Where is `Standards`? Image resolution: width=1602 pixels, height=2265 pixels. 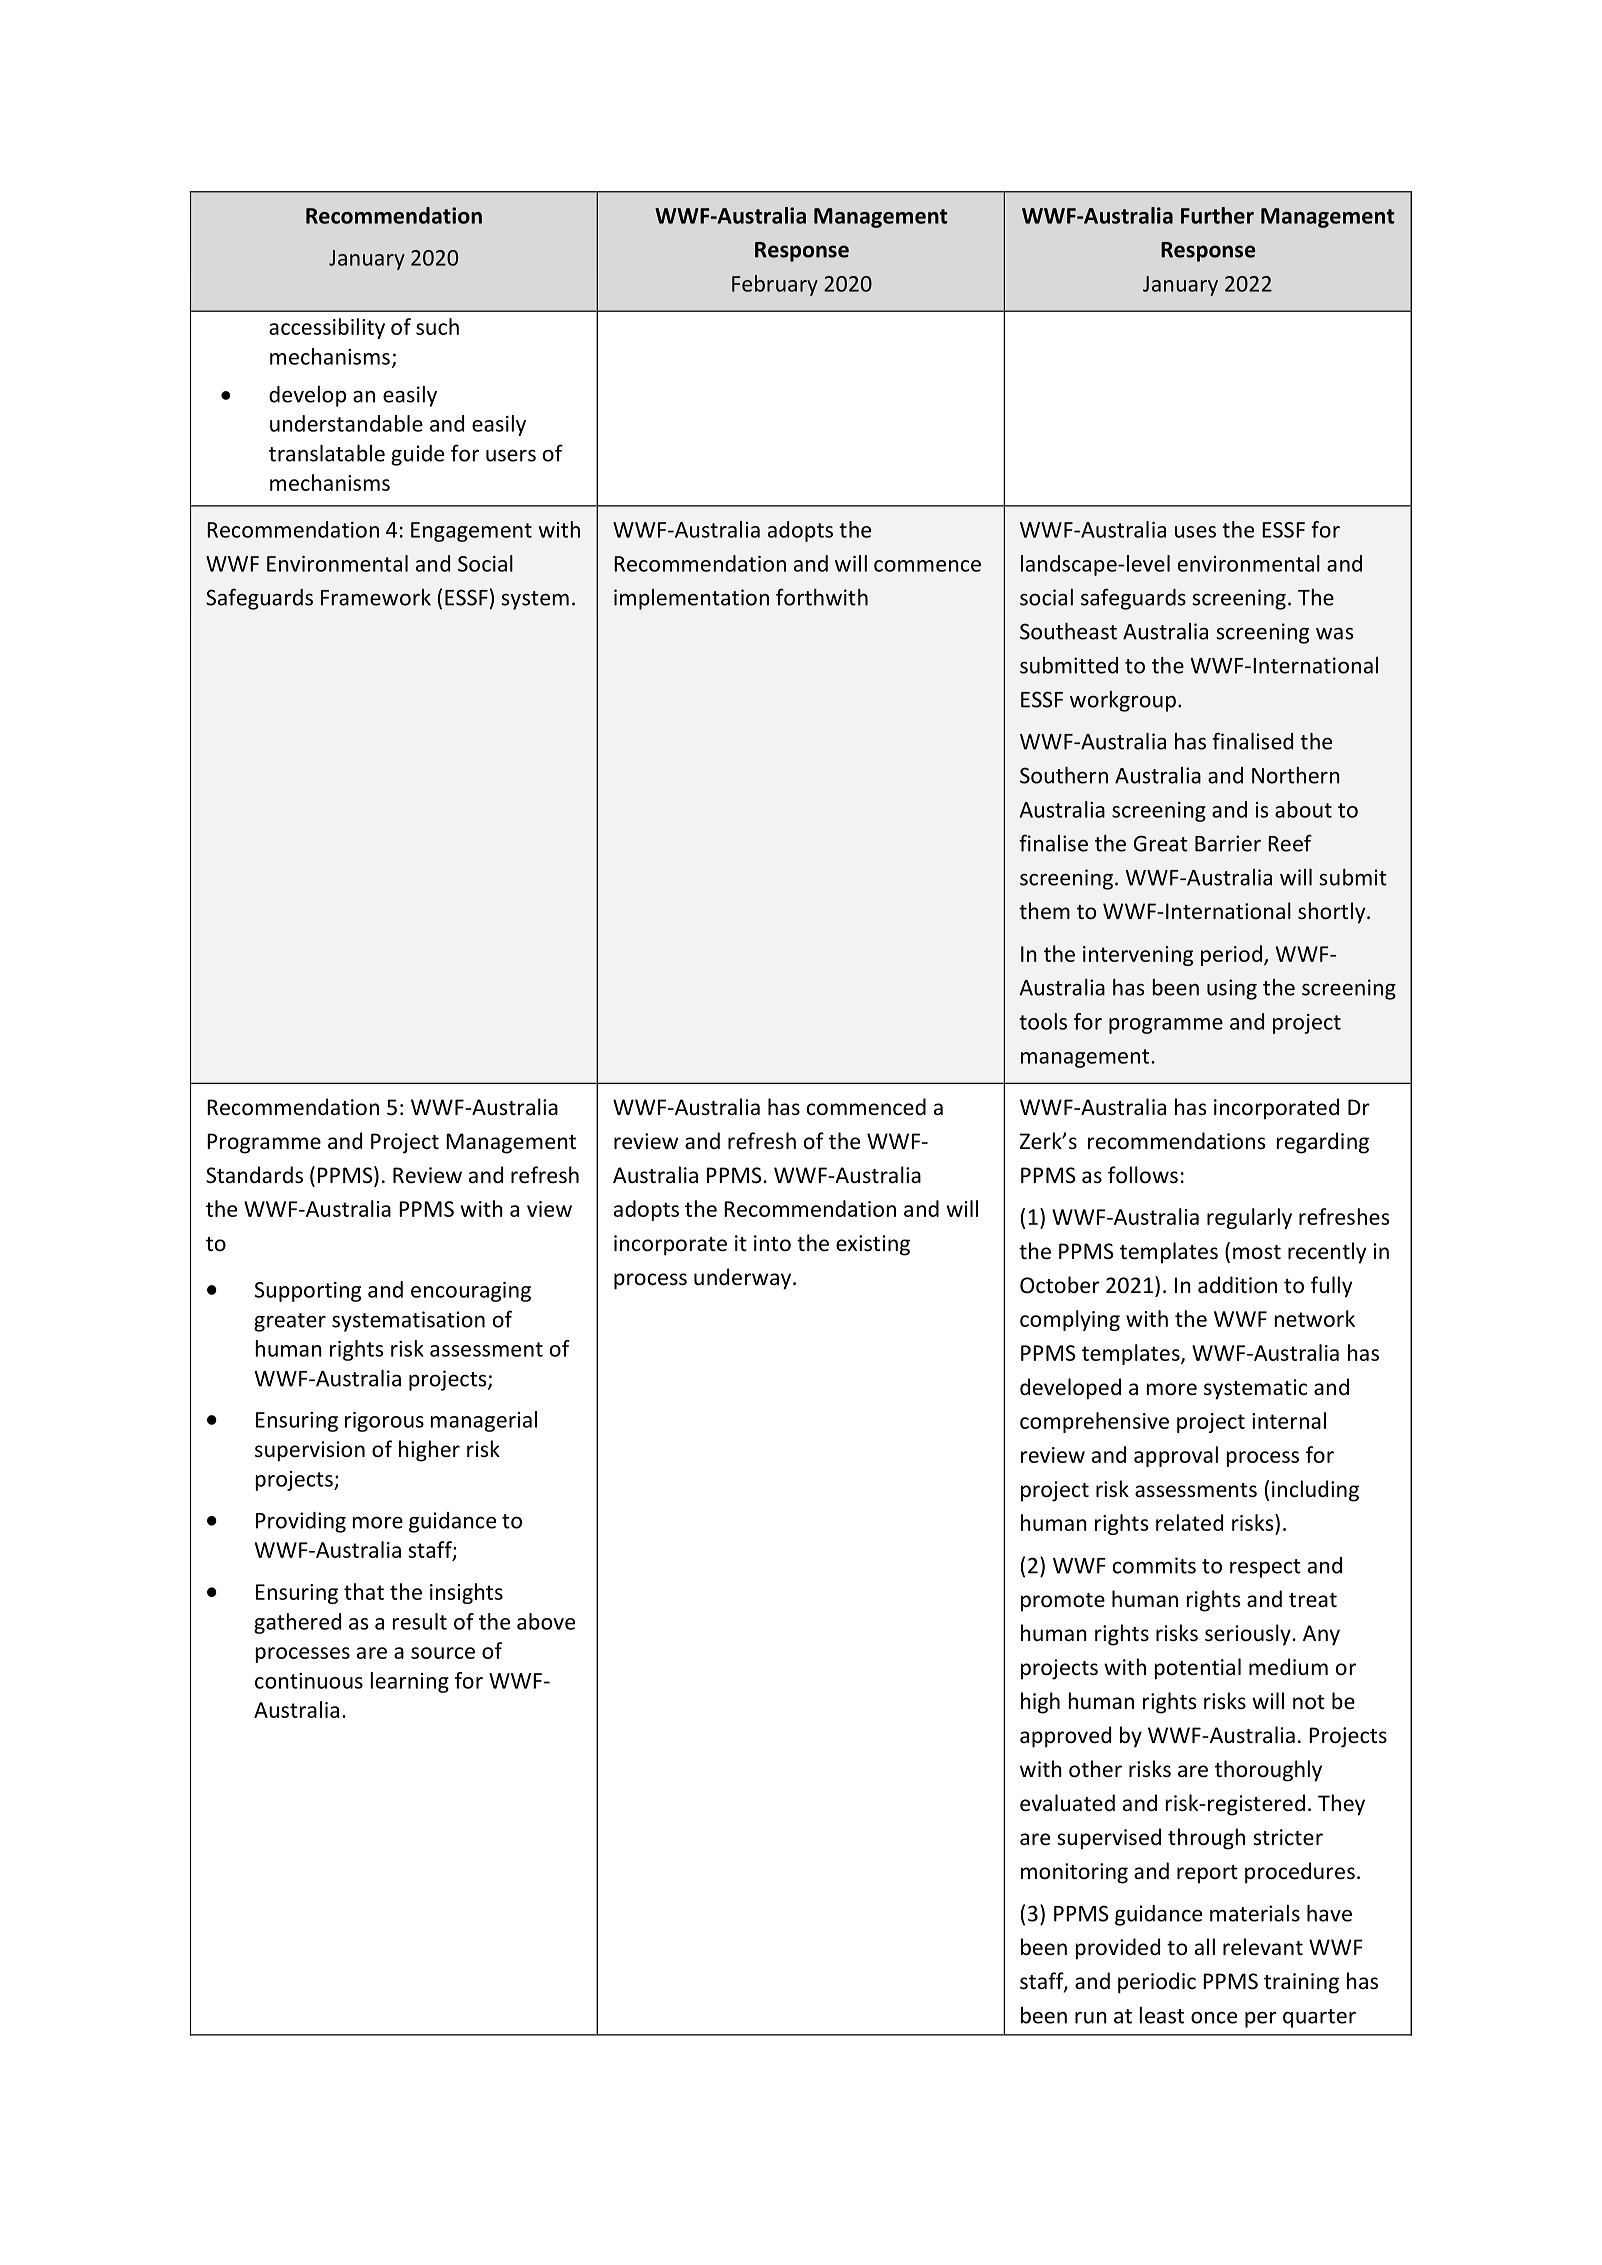
Standards is located at coordinates (254, 1175).
